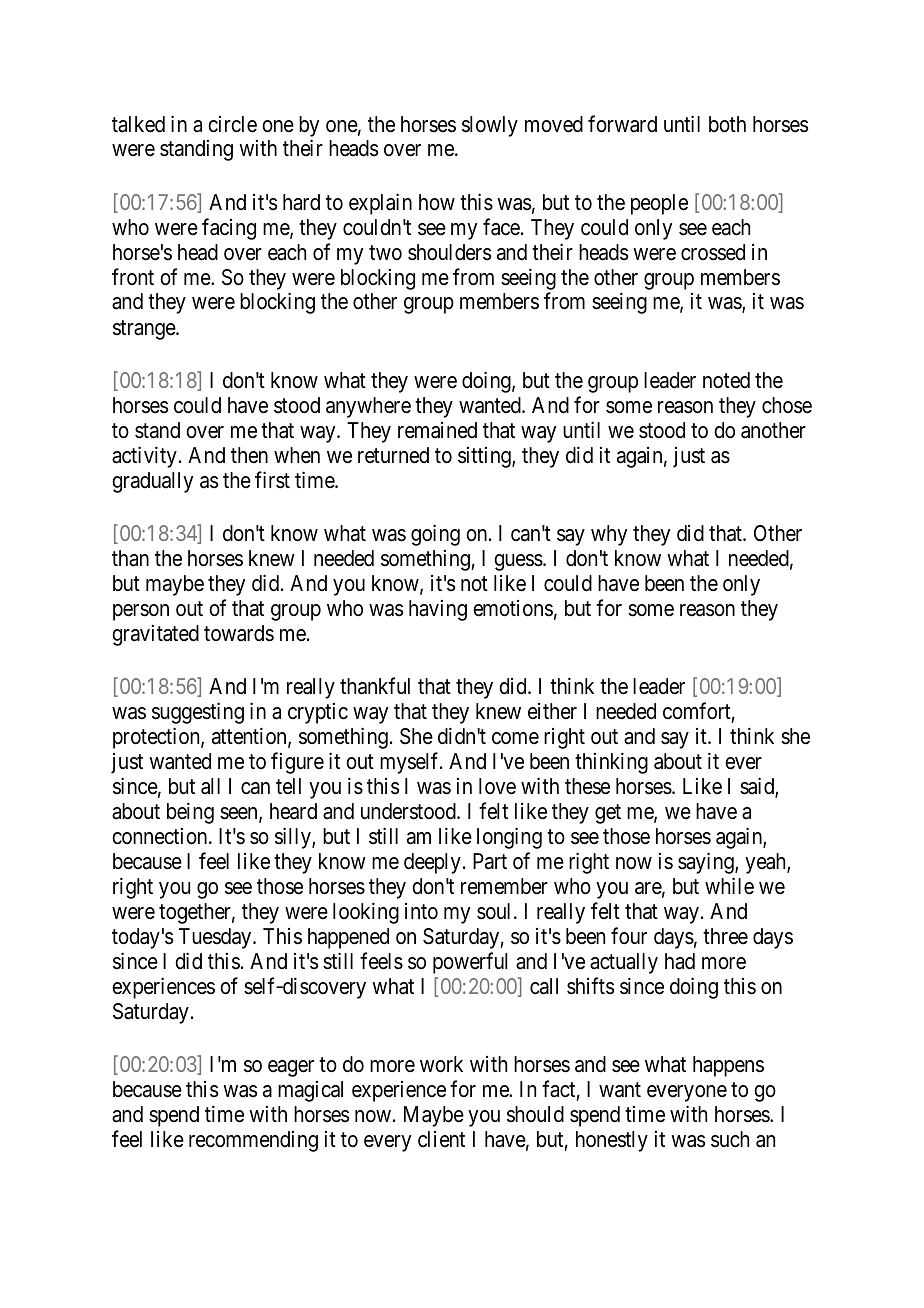  I want to click on chose, so click(787, 405).
